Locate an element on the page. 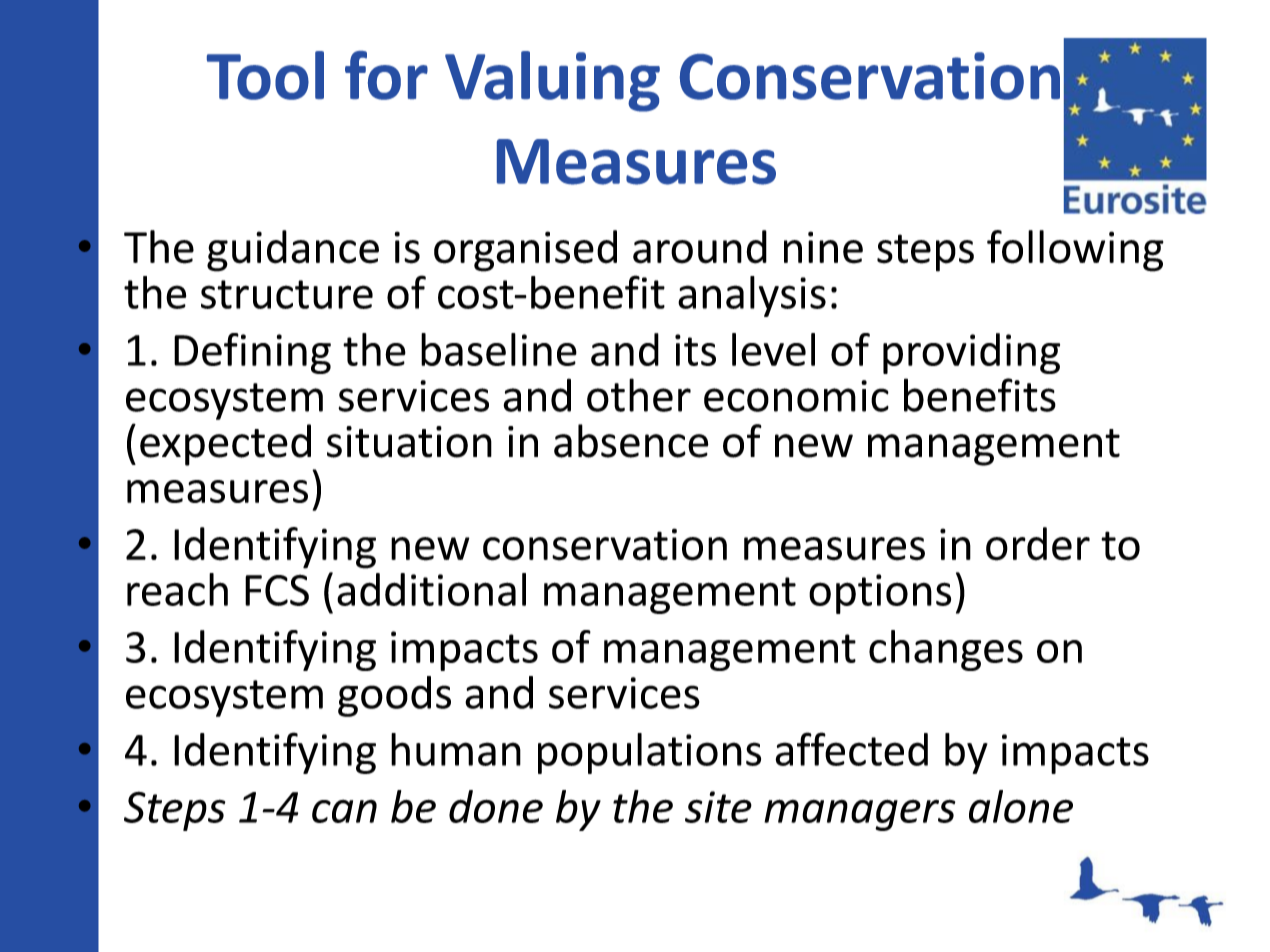 The height and width of the page is (952, 1270). around is located at coordinates (700, 247).
